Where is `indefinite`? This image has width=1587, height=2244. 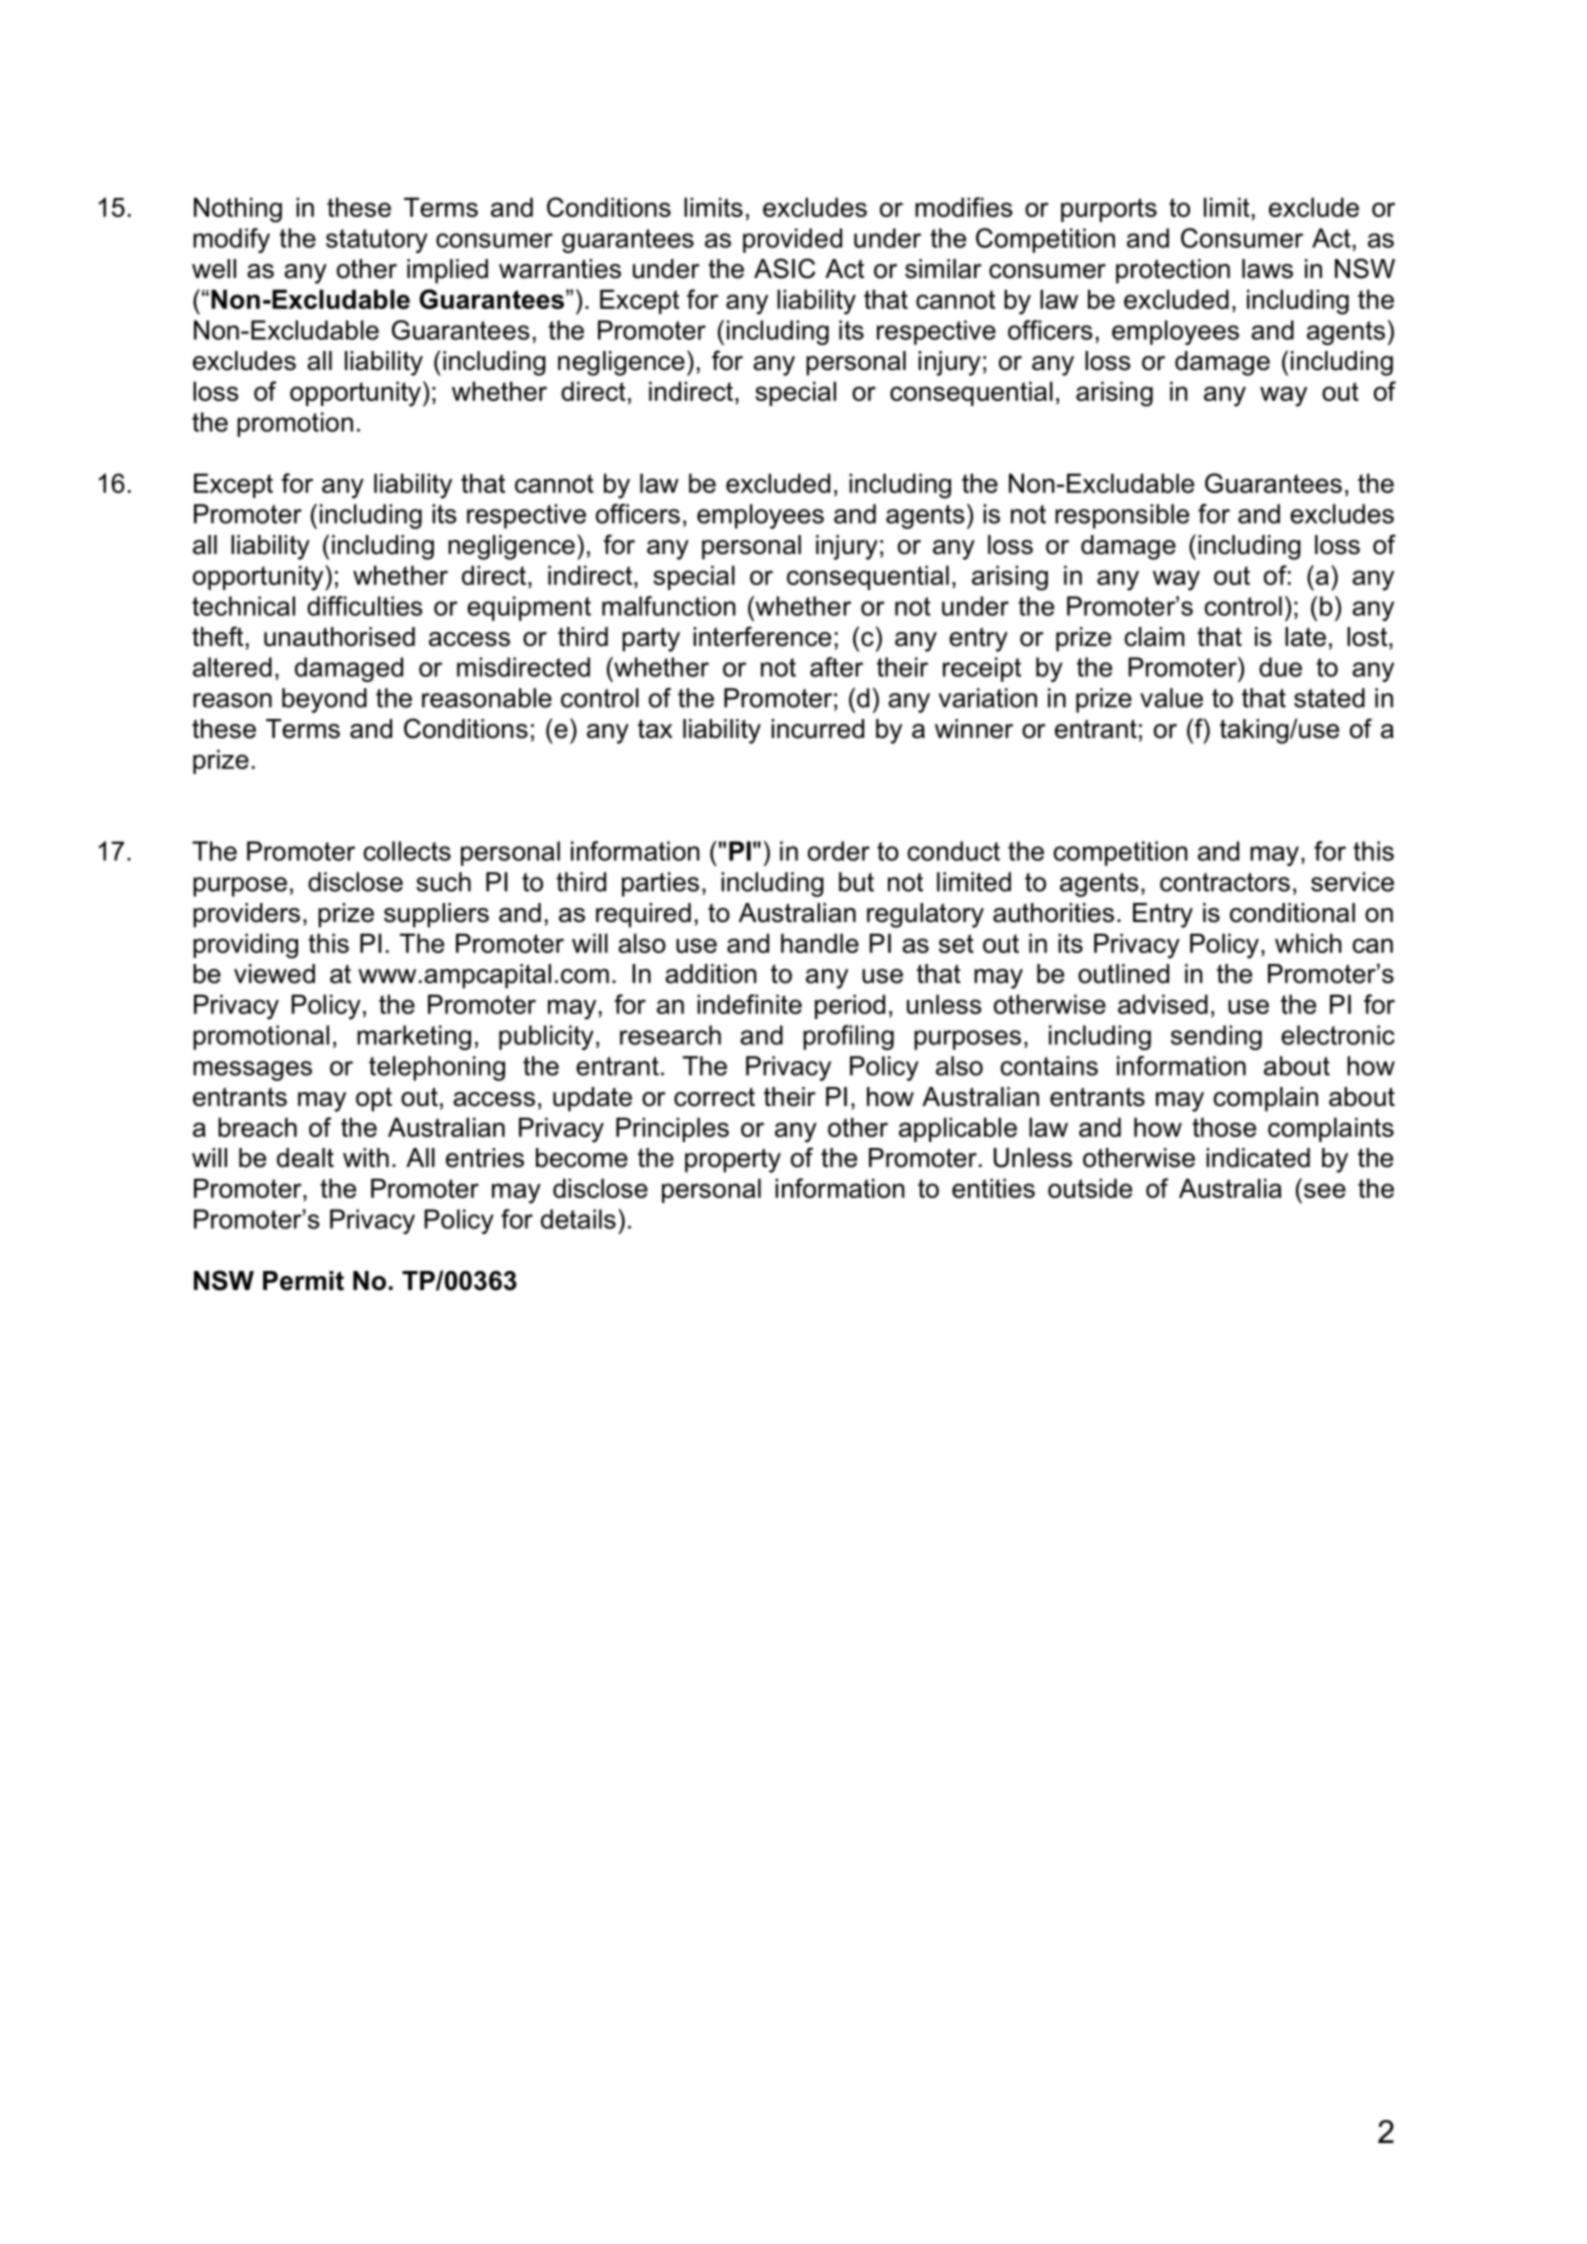
indefinite is located at coordinates (749, 1004).
